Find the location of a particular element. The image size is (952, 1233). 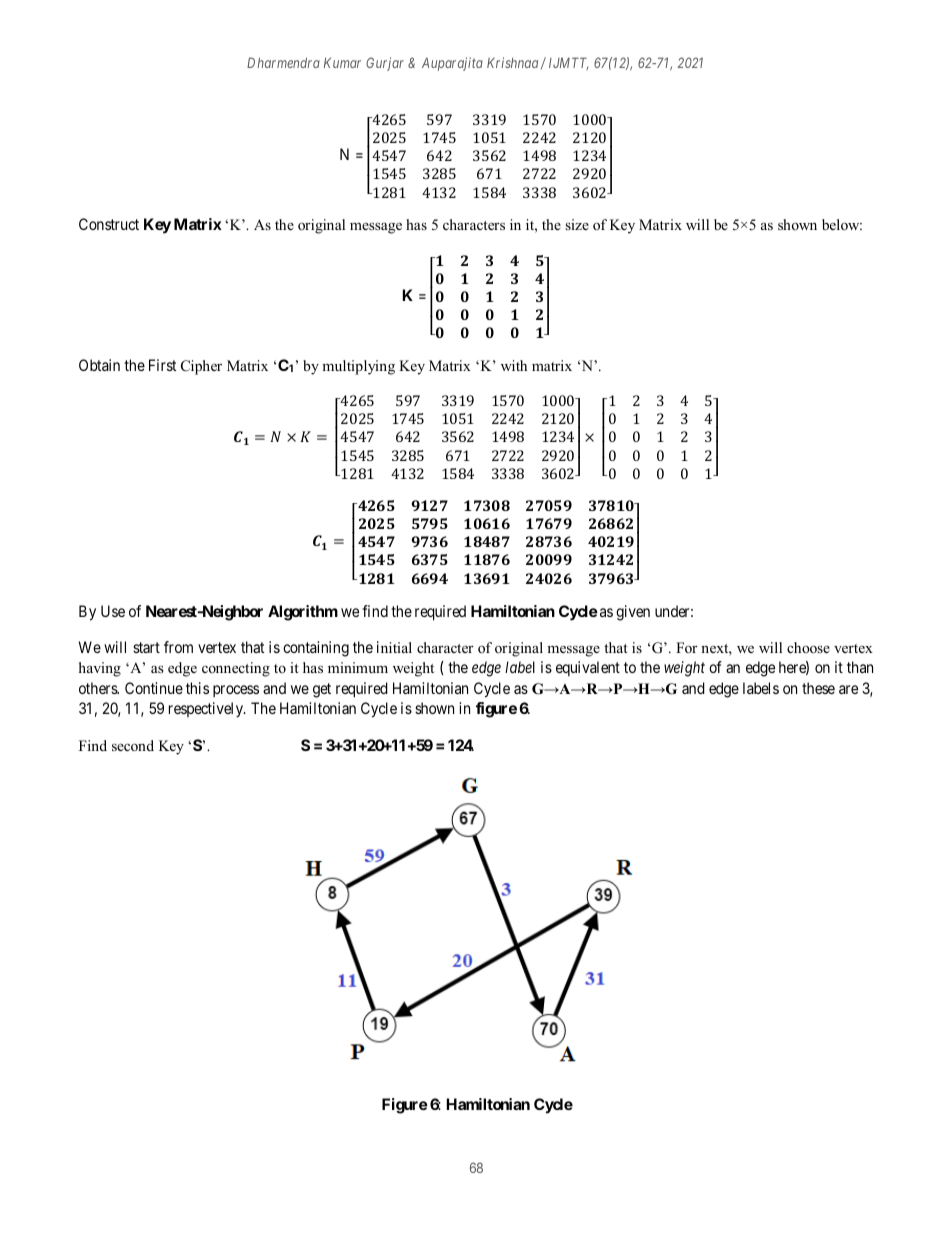

Use is located at coordinates (113, 611).
